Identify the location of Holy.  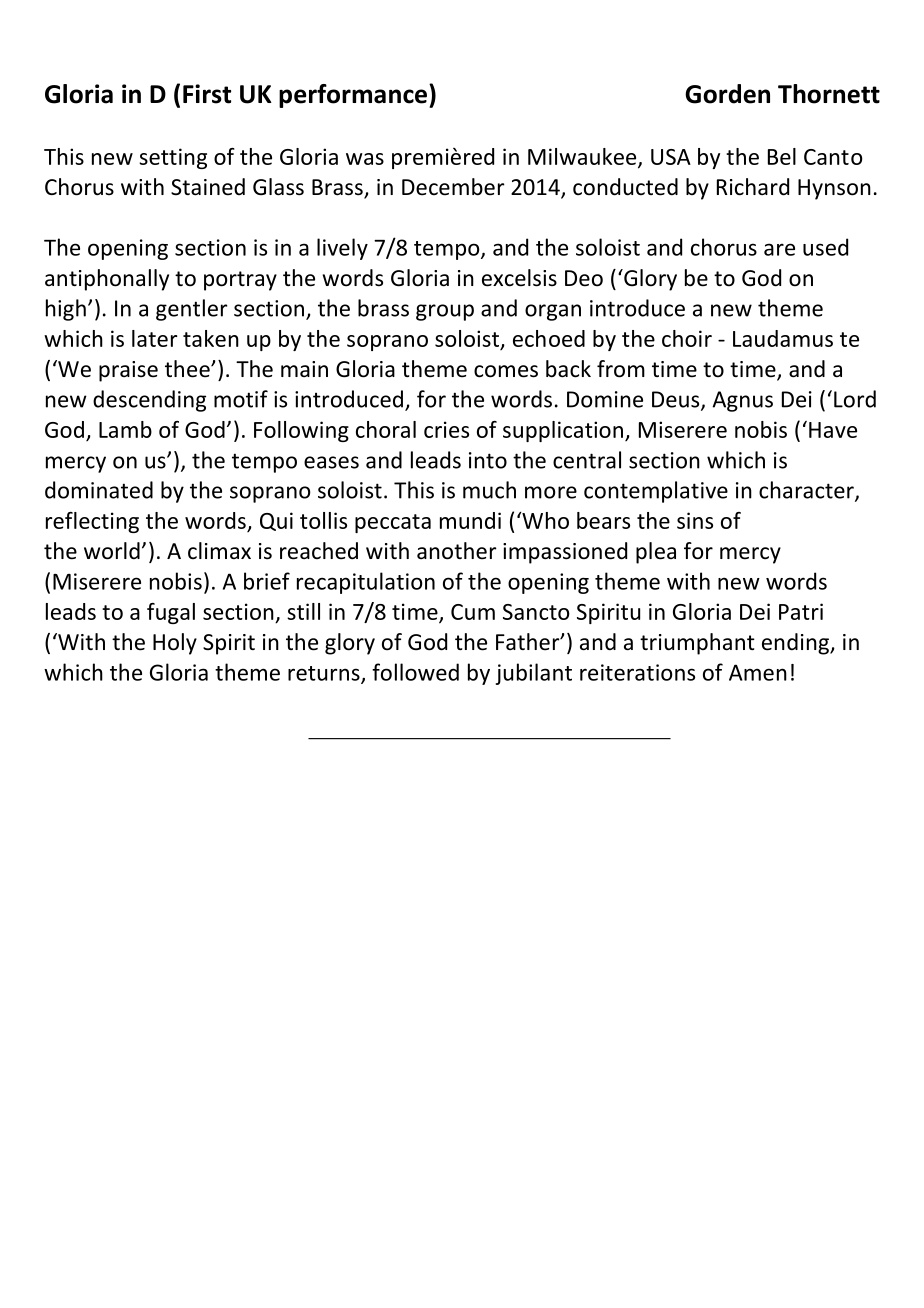
(175, 644).
